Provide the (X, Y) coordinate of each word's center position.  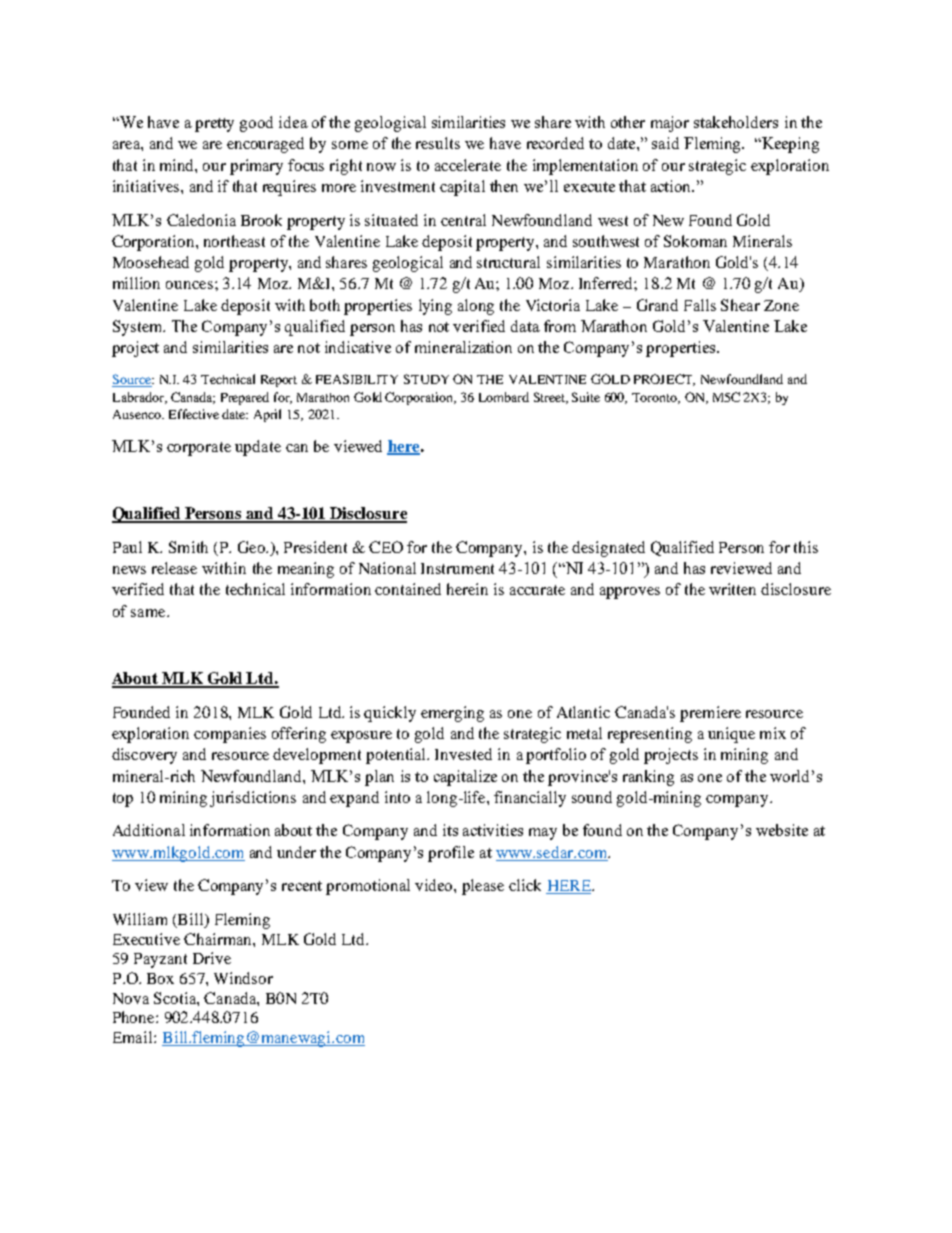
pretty (214, 125)
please (483, 887)
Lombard (504, 397)
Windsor (243, 978)
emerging (452, 714)
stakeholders (736, 122)
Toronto (656, 398)
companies (230, 735)
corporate (199, 449)
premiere (710, 714)
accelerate (468, 165)
